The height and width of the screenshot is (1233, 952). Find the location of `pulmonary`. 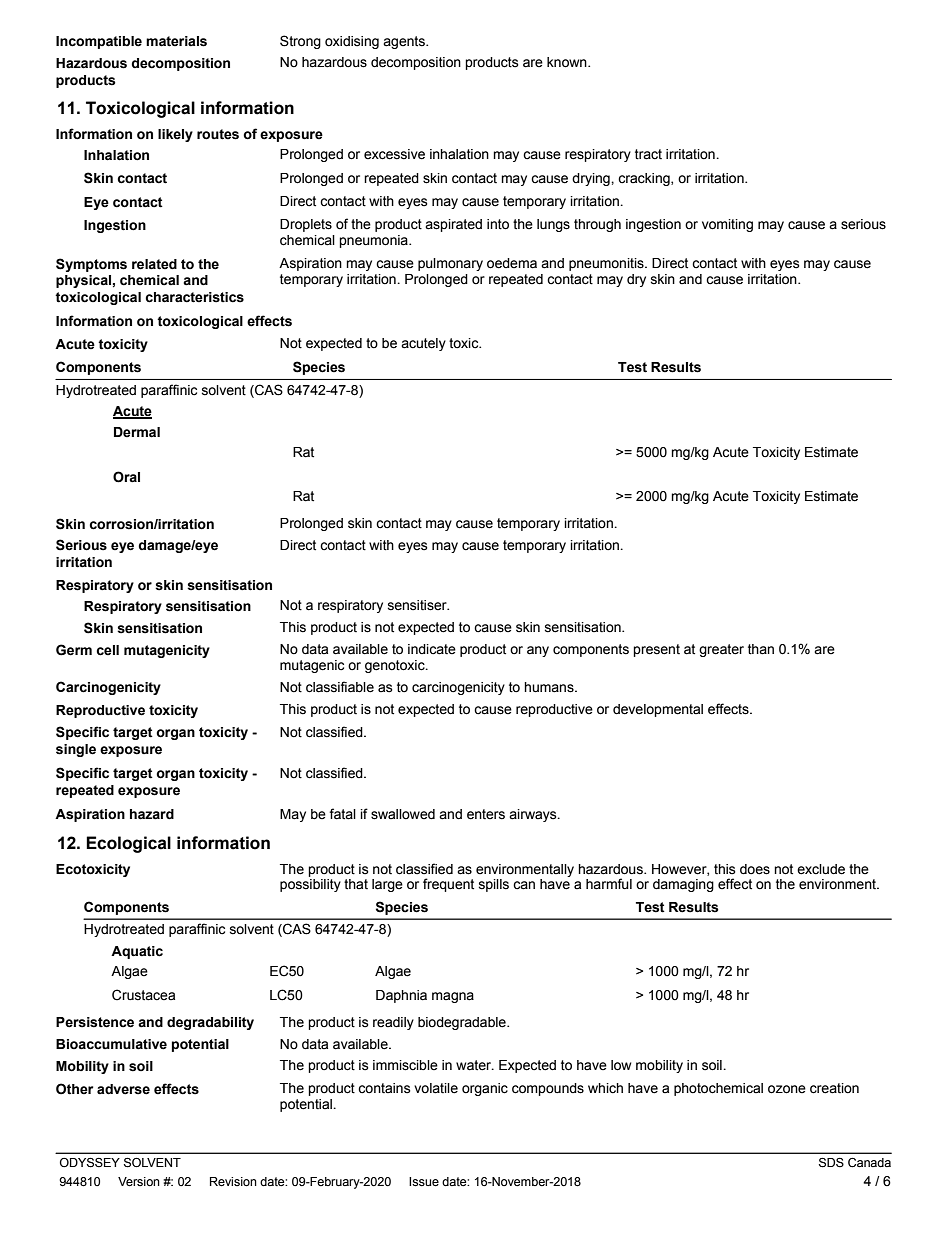

pulmonary is located at coordinates (450, 264).
